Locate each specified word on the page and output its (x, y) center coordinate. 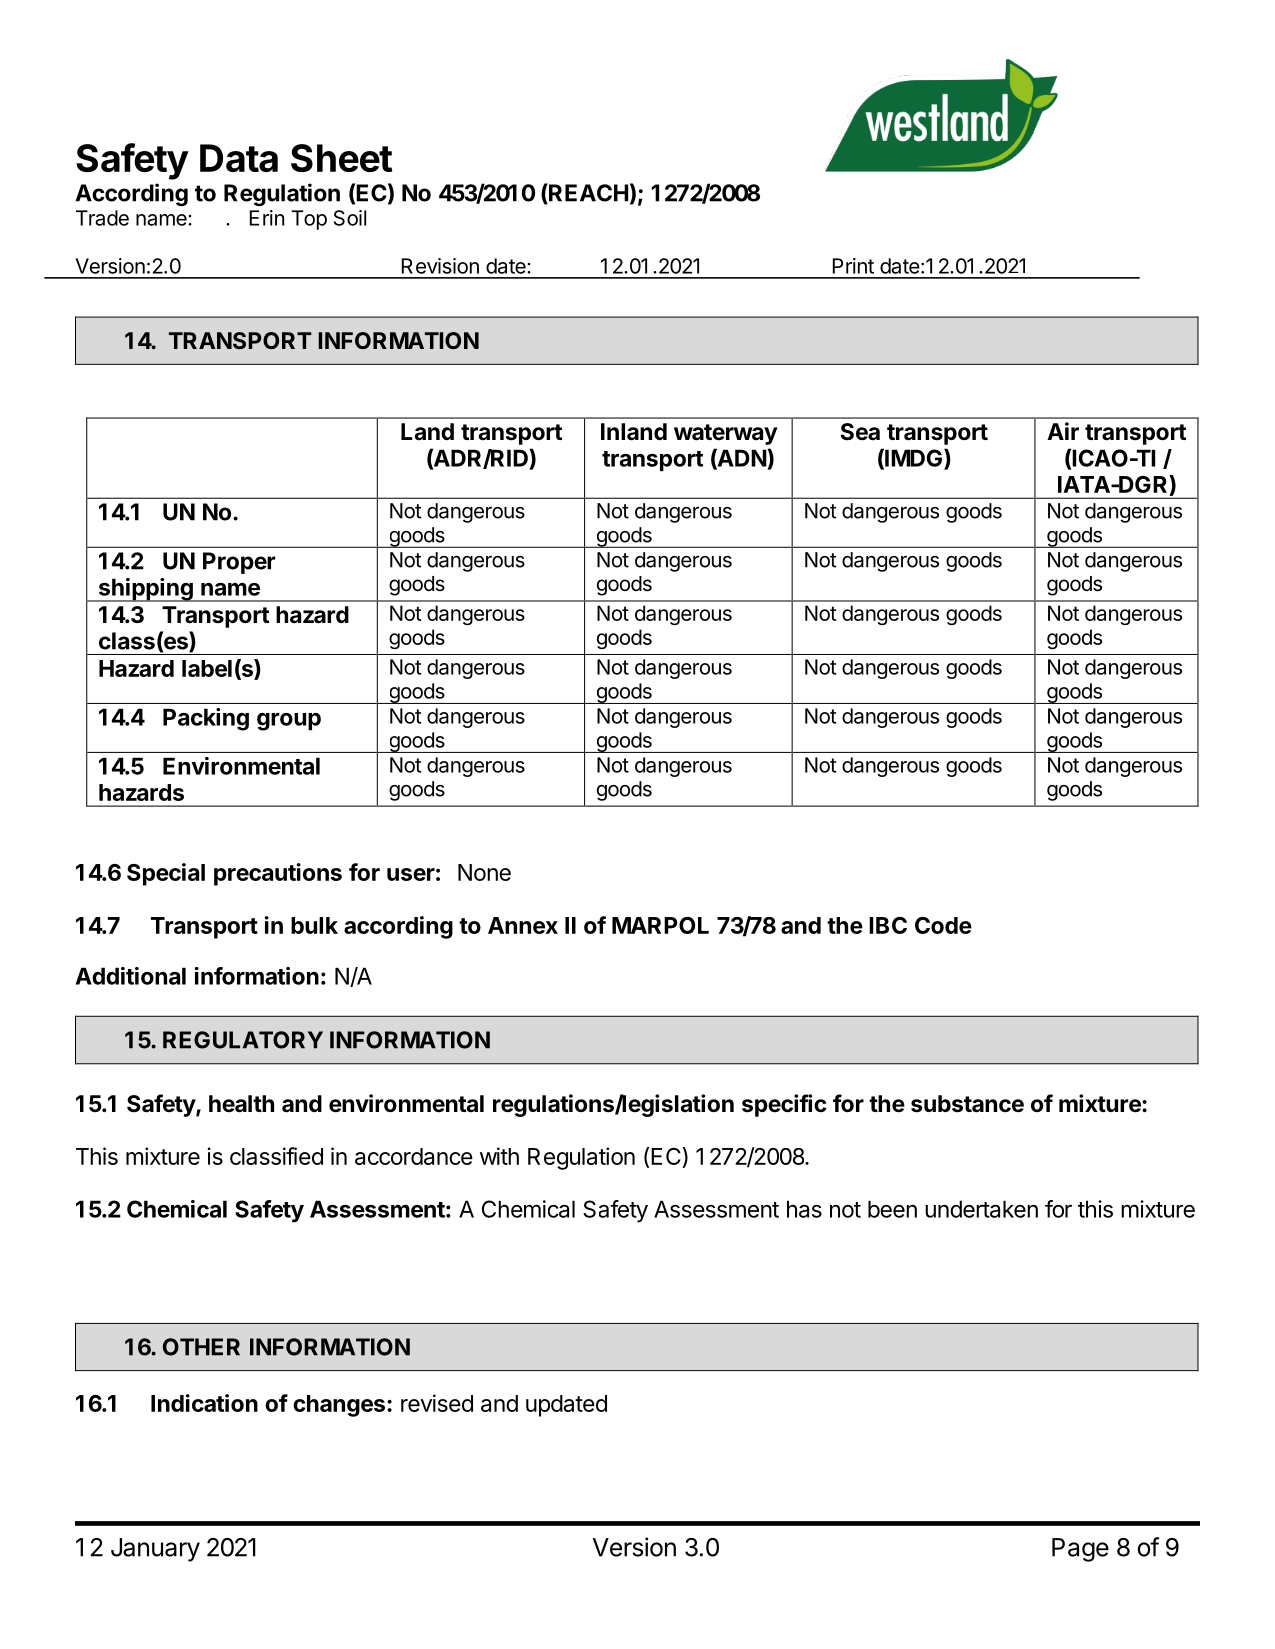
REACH (587, 193)
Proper (239, 563)
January (155, 1550)
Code (943, 925)
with (499, 1156)
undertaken (981, 1209)
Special (166, 874)
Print (853, 266)
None (484, 872)
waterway (726, 434)
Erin (267, 218)
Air (1063, 431)
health (241, 1104)
